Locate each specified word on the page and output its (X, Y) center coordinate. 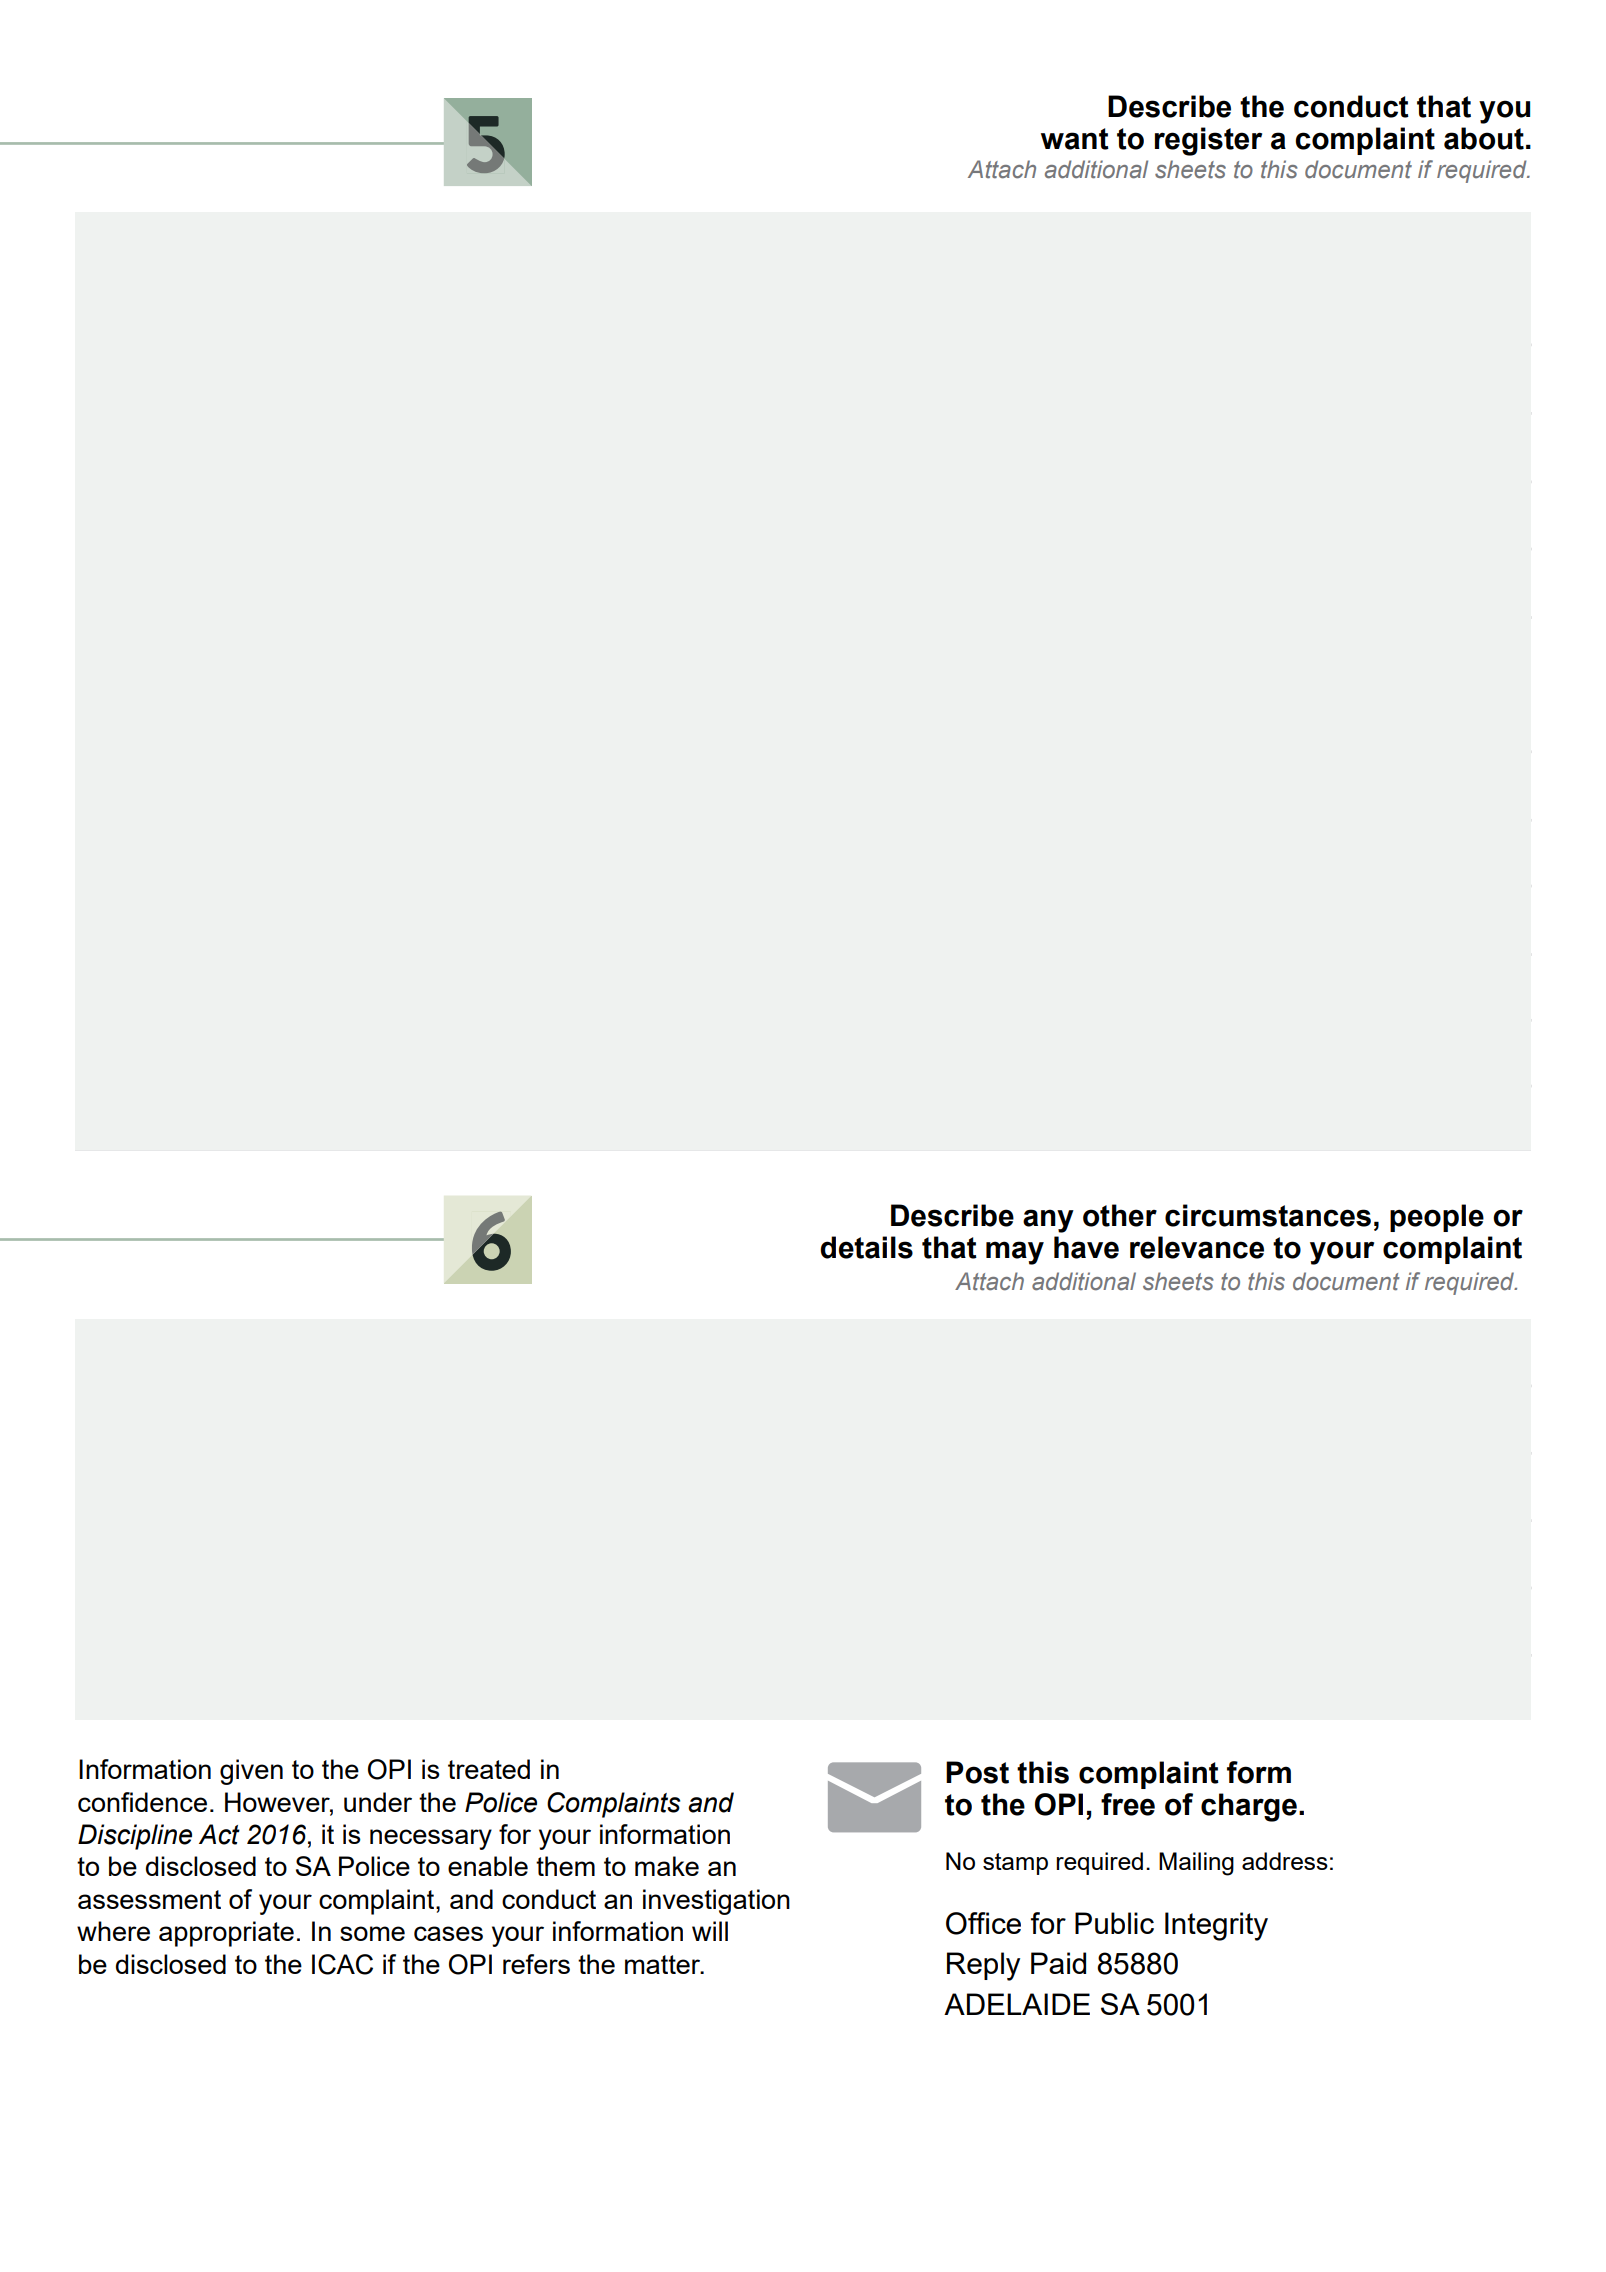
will (710, 1931)
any (1048, 1221)
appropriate (226, 1934)
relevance (1197, 1247)
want (1075, 139)
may (1015, 1253)
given (251, 1772)
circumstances (1268, 1215)
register (1208, 141)
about (1484, 138)
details (866, 1247)
